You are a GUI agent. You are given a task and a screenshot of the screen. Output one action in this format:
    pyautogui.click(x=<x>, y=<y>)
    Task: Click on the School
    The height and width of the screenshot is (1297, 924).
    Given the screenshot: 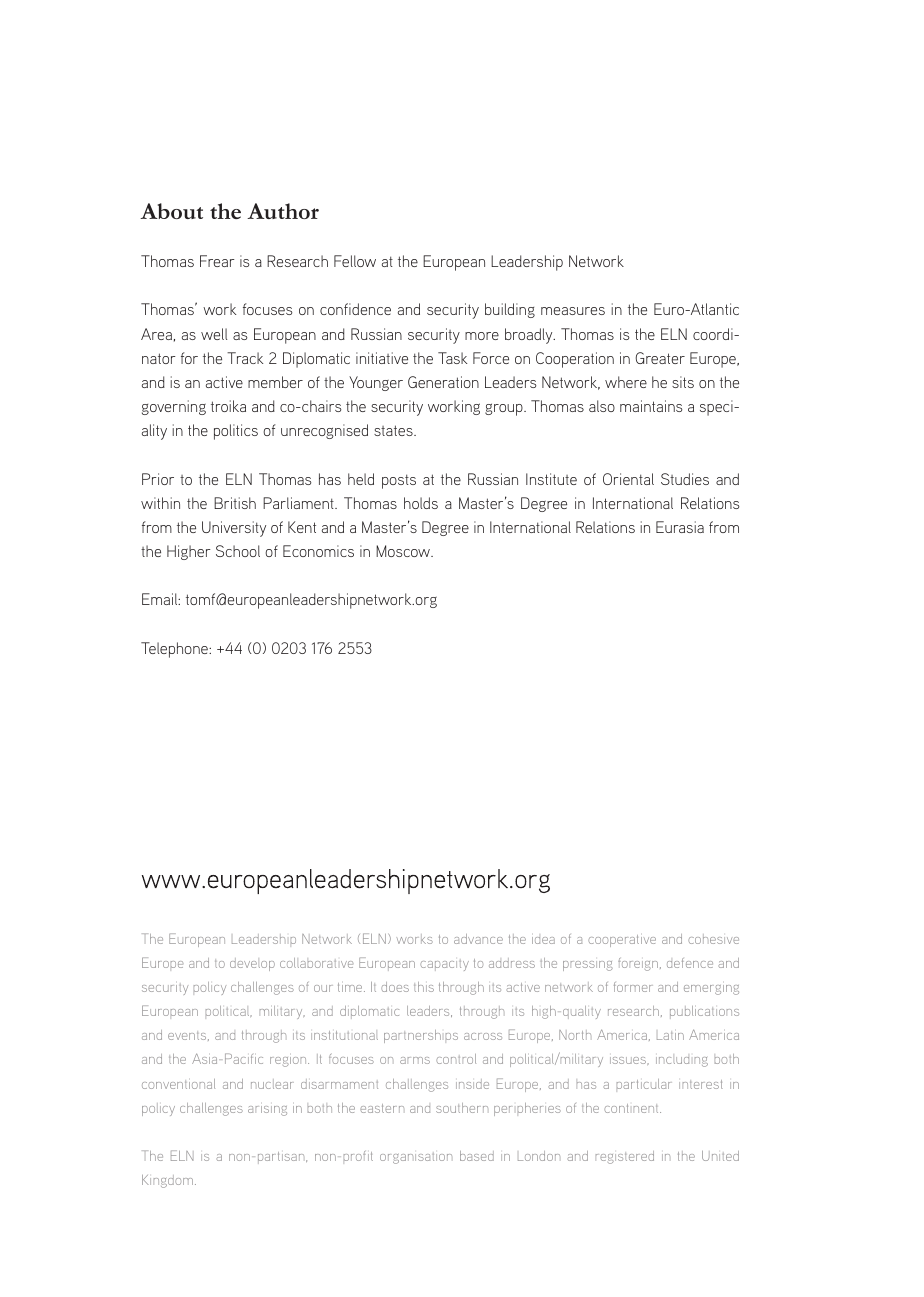 What is the action you would take?
    pyautogui.click(x=238, y=551)
